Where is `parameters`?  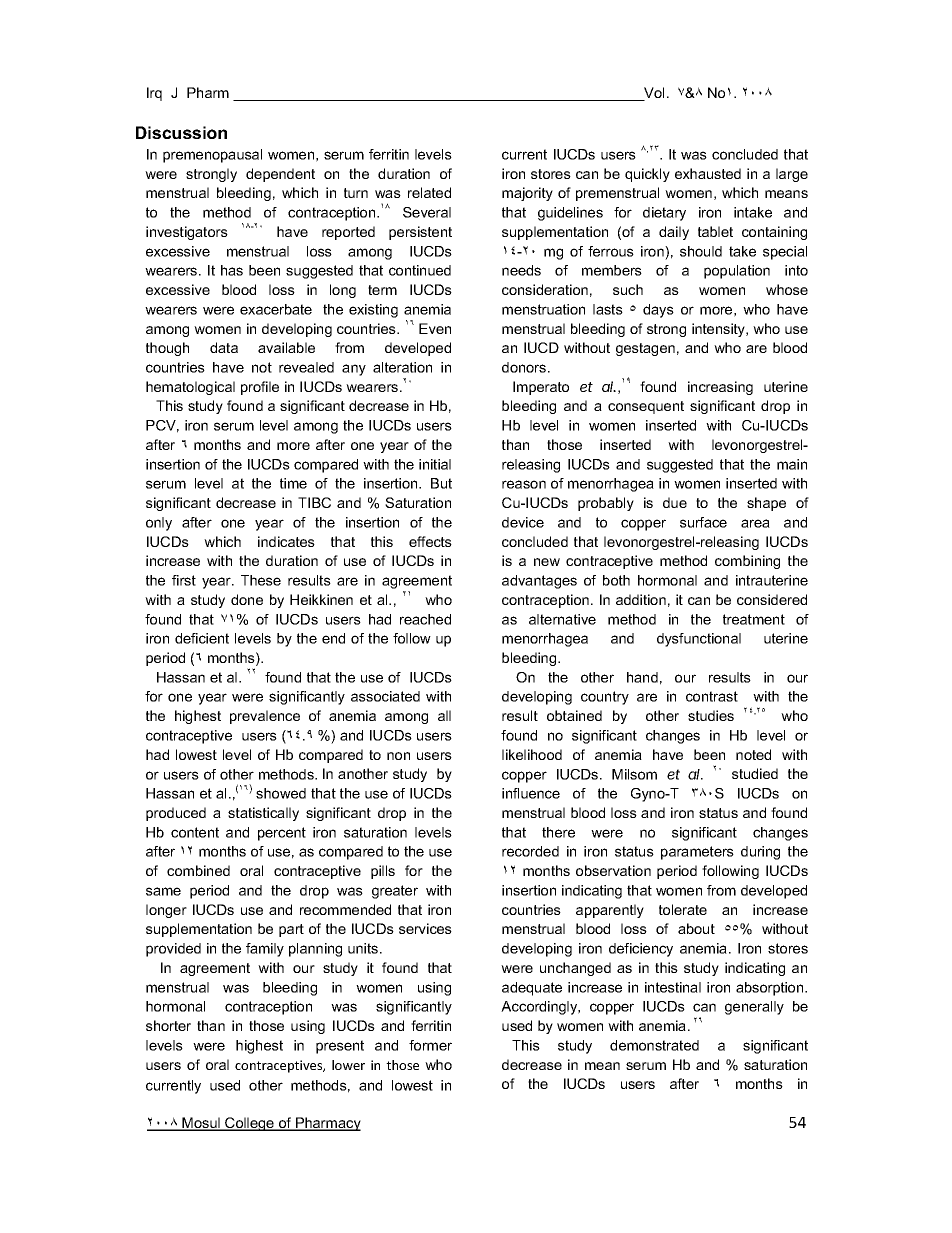 parameters is located at coordinates (697, 853).
